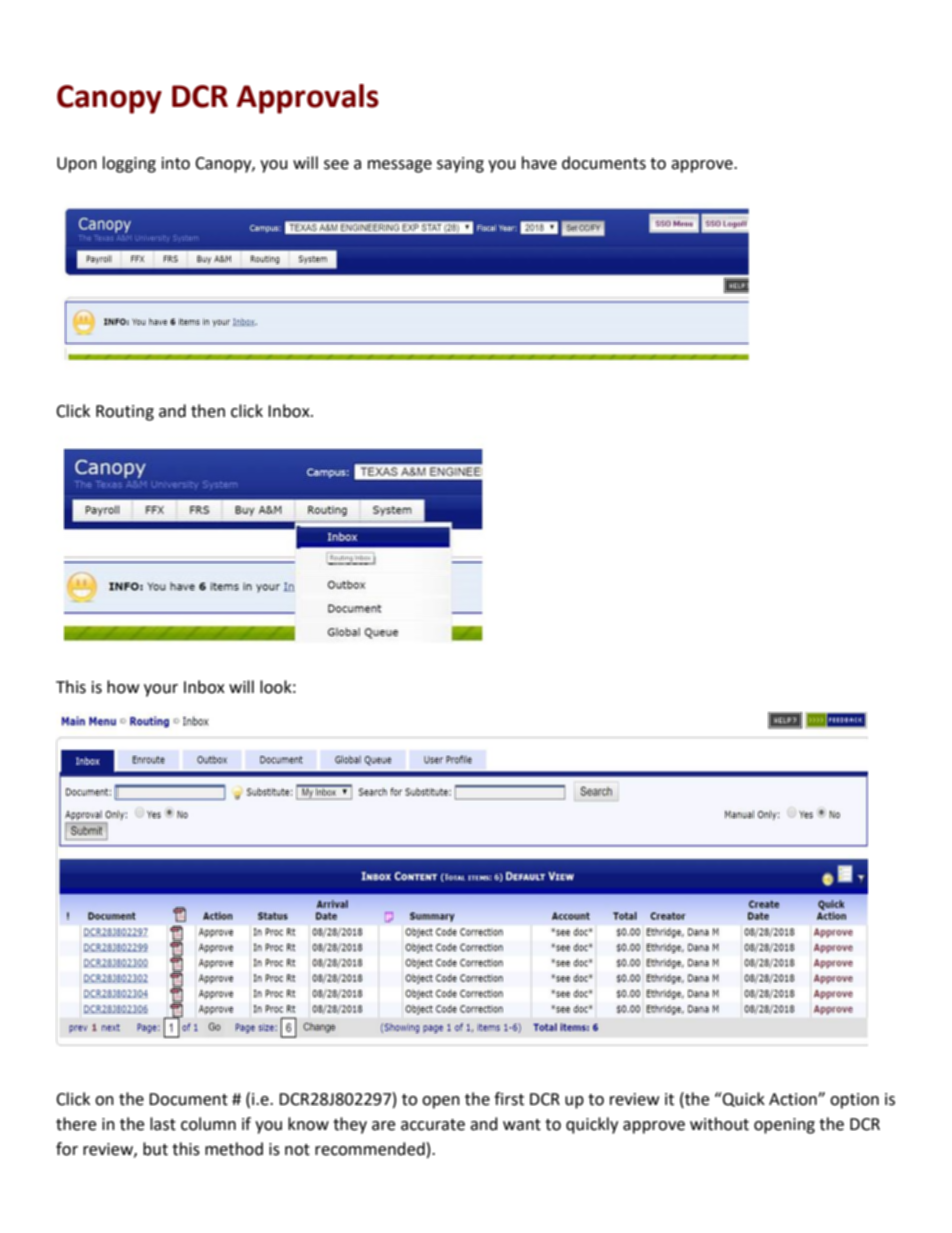  I want to click on then, so click(208, 411).
